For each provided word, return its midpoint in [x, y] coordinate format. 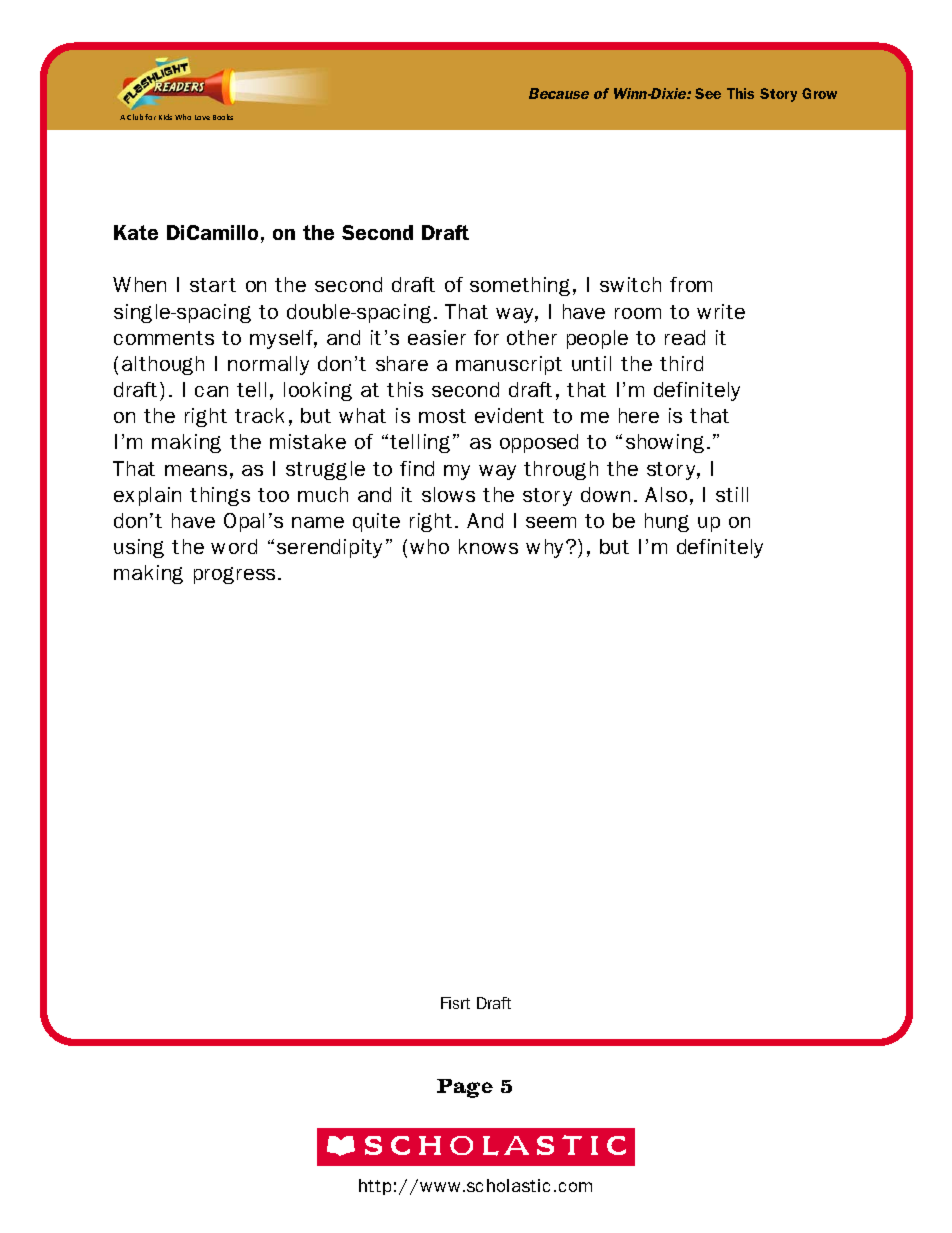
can [211, 391]
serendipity [329, 548]
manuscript [509, 365]
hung [667, 522]
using [139, 548]
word [234, 546]
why [546, 548]
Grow [819, 93]
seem [551, 522]
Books [223, 117]
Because [559, 93]
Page [465, 1088]
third [681, 363]
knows [488, 546]
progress [236, 575]
